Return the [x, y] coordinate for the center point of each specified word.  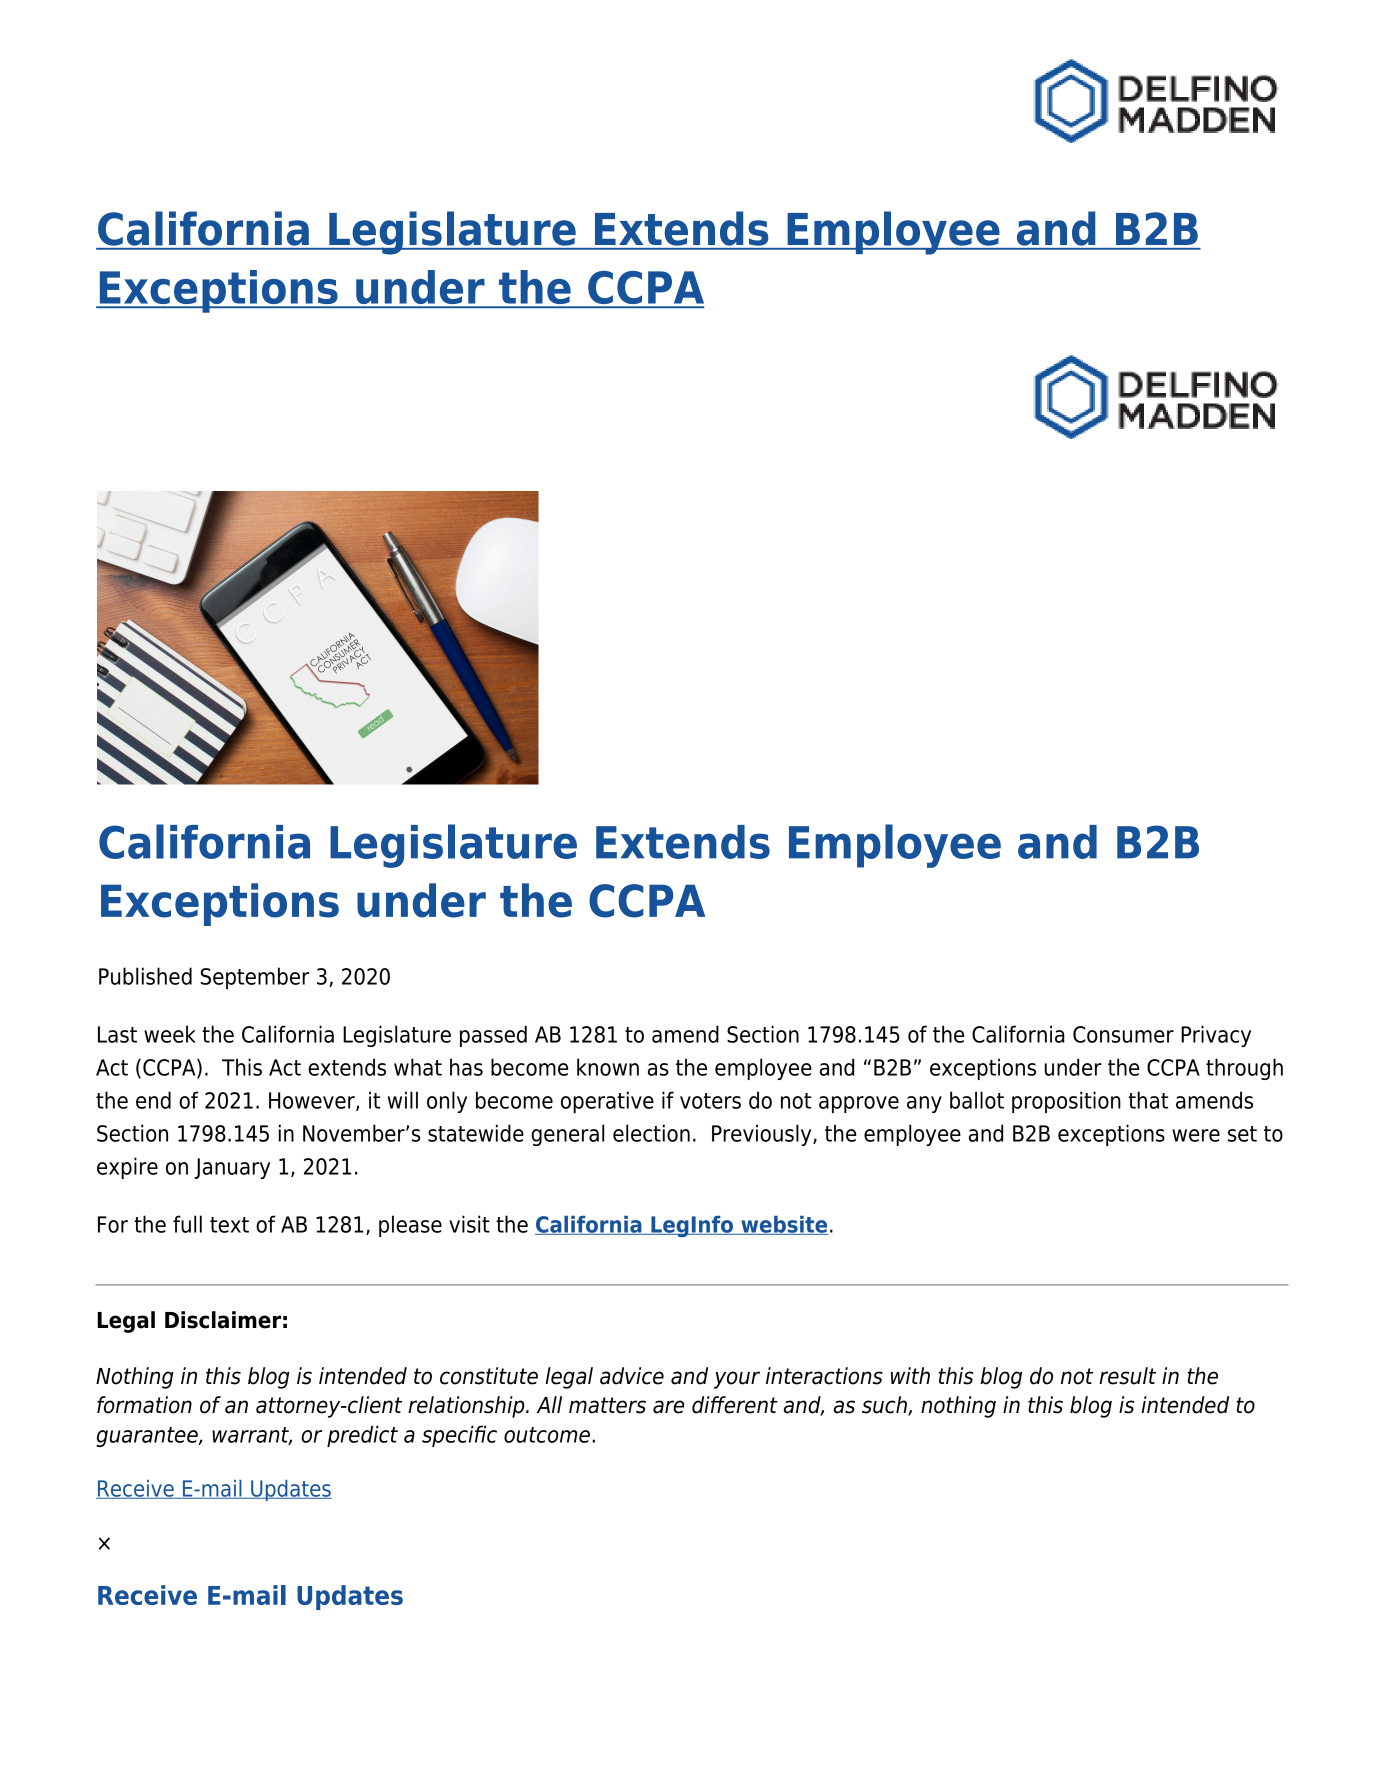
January [232, 1168]
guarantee [148, 1437]
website [783, 1225]
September [254, 978]
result [1127, 1376]
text [229, 1225]
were [1196, 1135]
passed [493, 1036]
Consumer [1123, 1034]
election [651, 1133]
